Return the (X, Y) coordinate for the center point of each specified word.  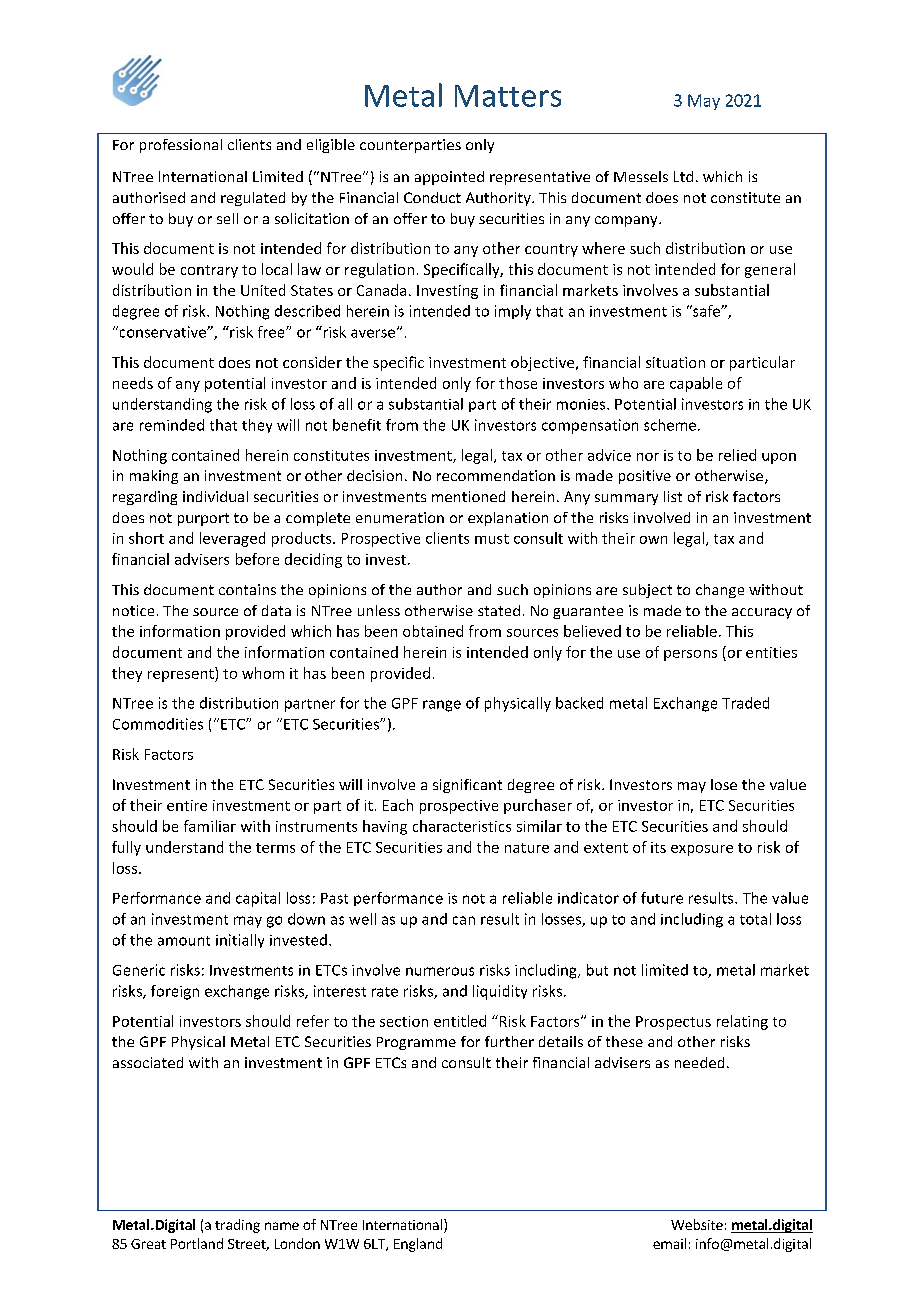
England (418, 1245)
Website (697, 1224)
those (518, 383)
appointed (449, 178)
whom (263, 673)
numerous (440, 971)
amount (184, 941)
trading (237, 1226)
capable (696, 384)
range (442, 706)
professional (181, 146)
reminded (172, 425)
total (755, 919)
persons (690, 655)
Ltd (683, 176)
